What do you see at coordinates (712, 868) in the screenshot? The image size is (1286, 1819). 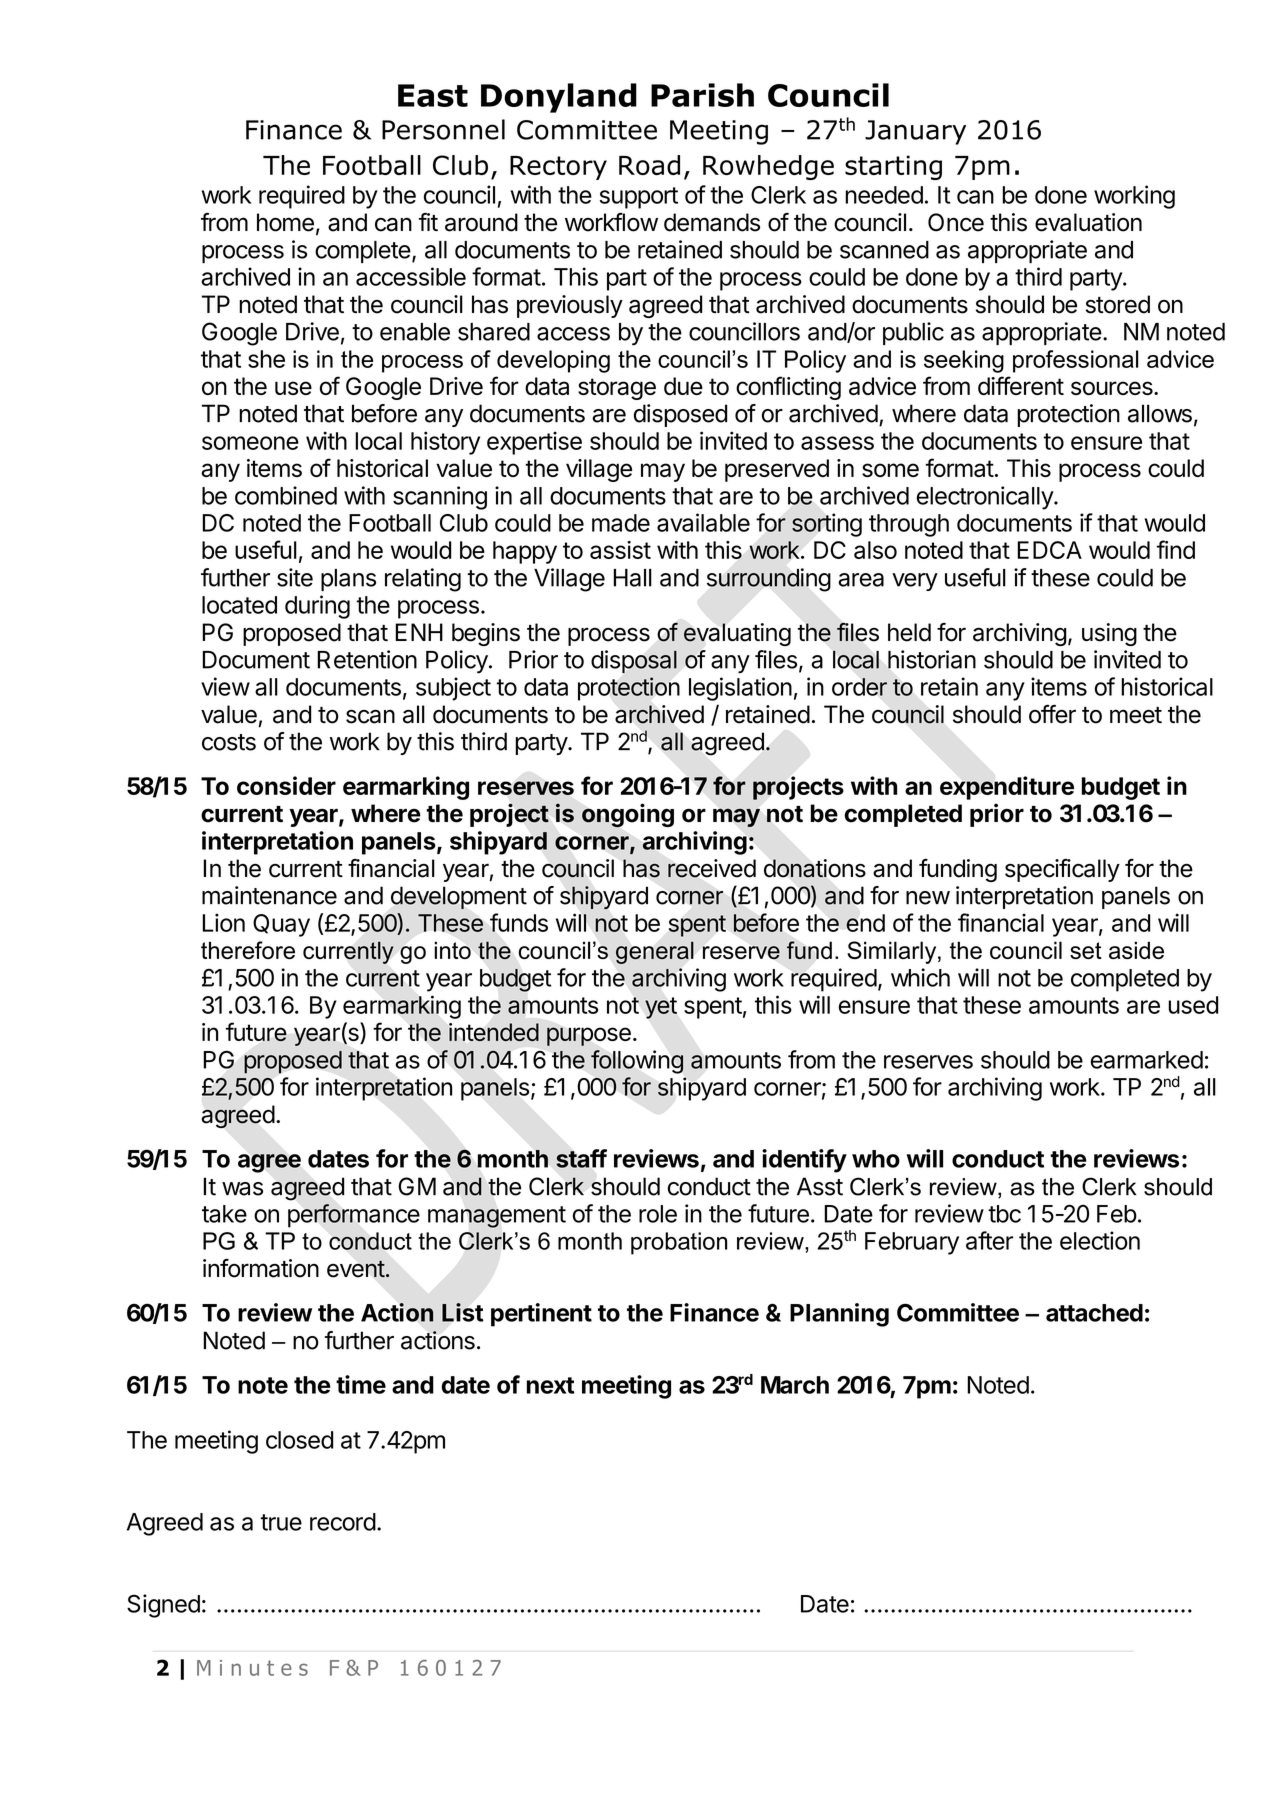 I see `received` at bounding box center [712, 868].
